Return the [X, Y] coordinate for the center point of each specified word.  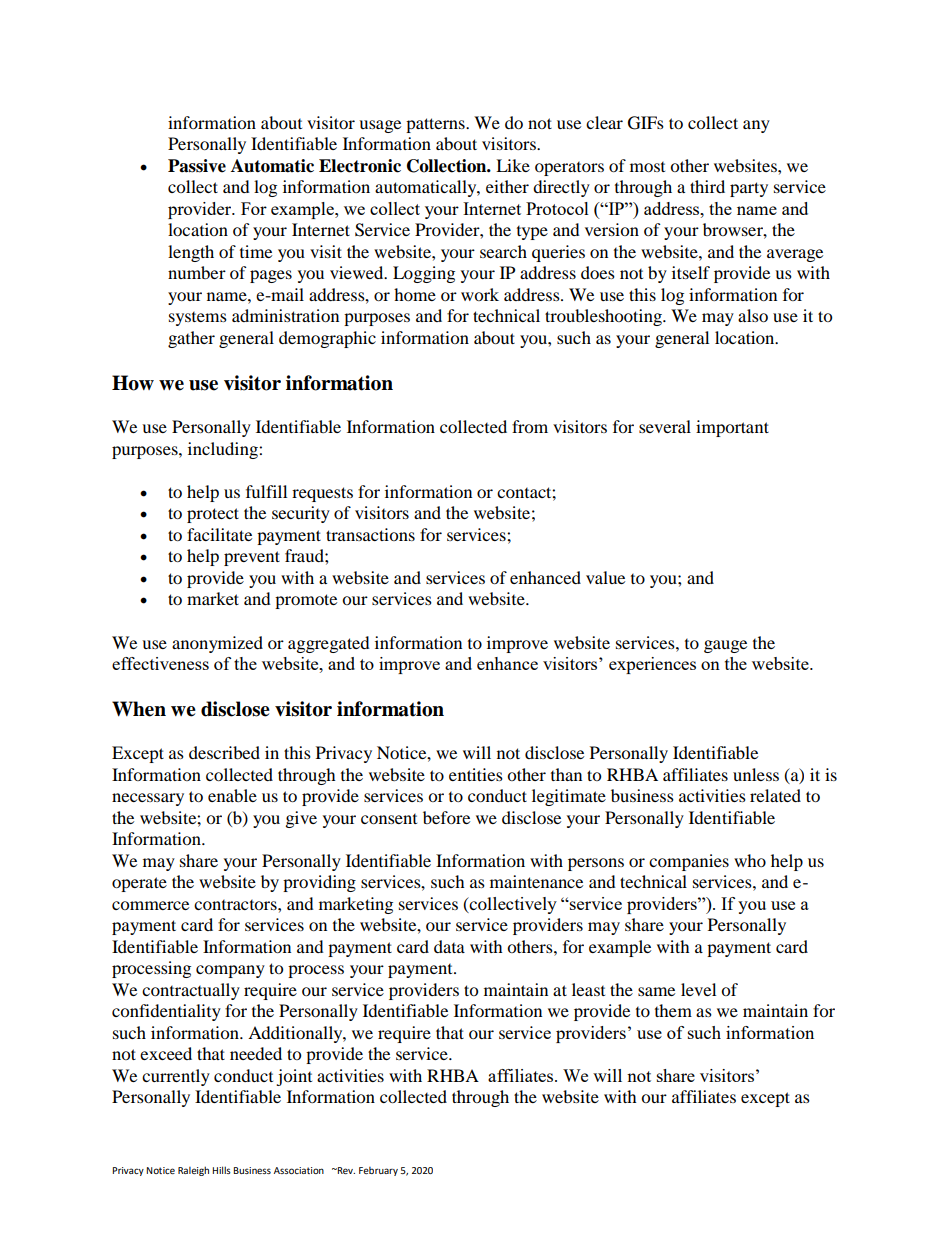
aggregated [329, 644]
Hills [221, 1170]
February [378, 1171]
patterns [436, 125]
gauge [725, 646]
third [707, 186]
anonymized [217, 644]
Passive [197, 166]
